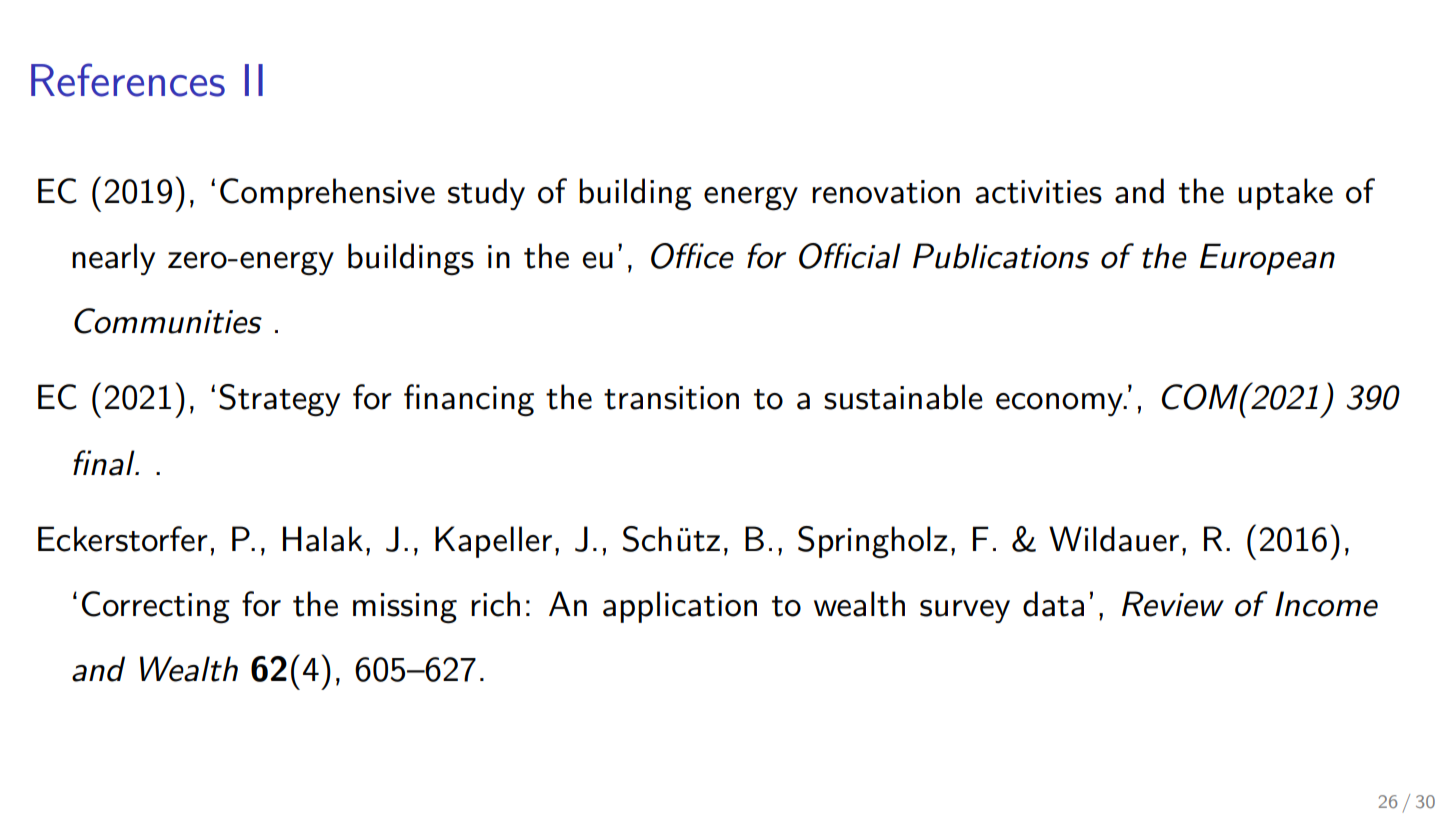  Describe the element at coordinates (1285, 194) in the screenshot. I see `uptake` at that location.
